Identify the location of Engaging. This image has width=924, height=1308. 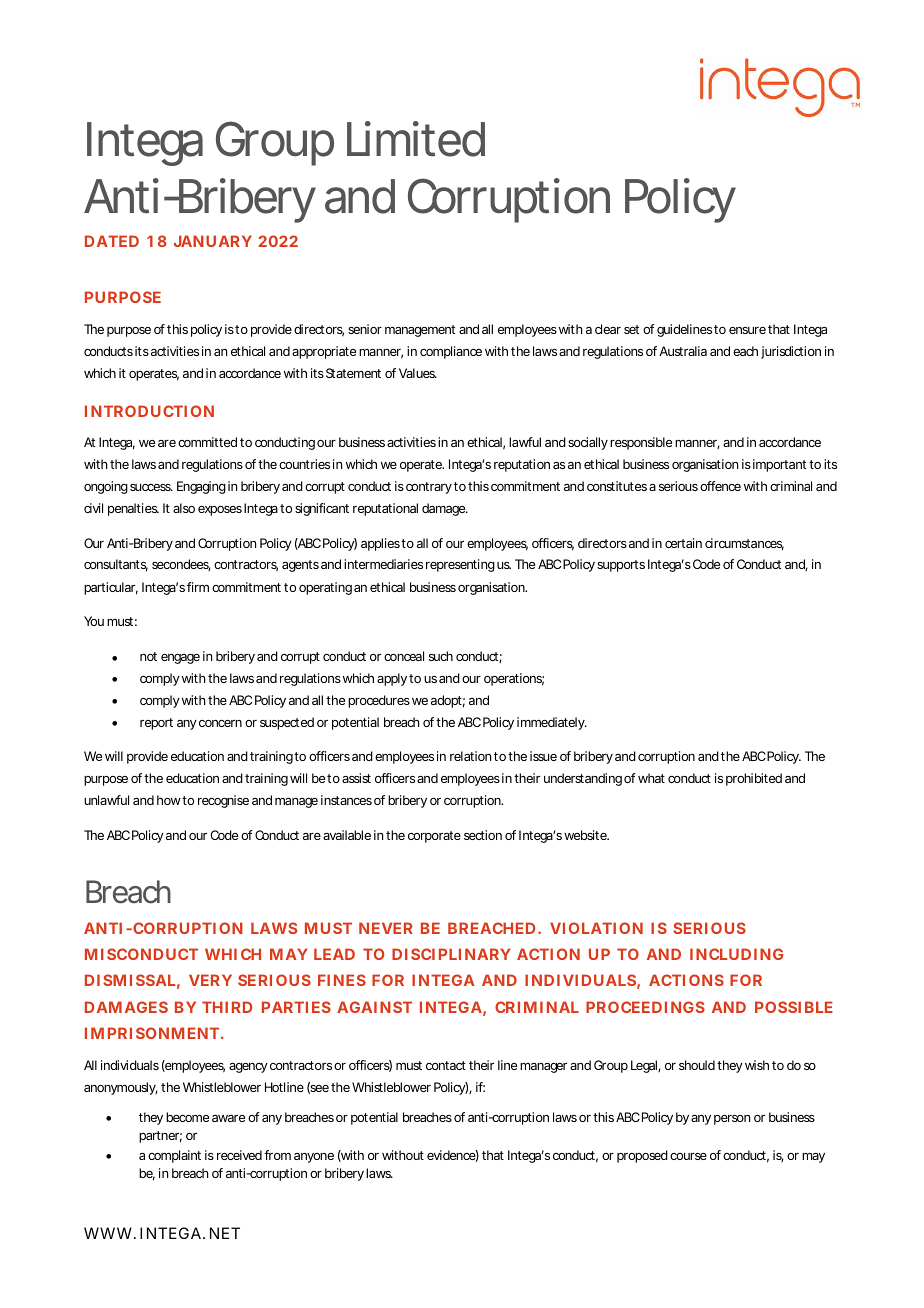
(201, 487).
